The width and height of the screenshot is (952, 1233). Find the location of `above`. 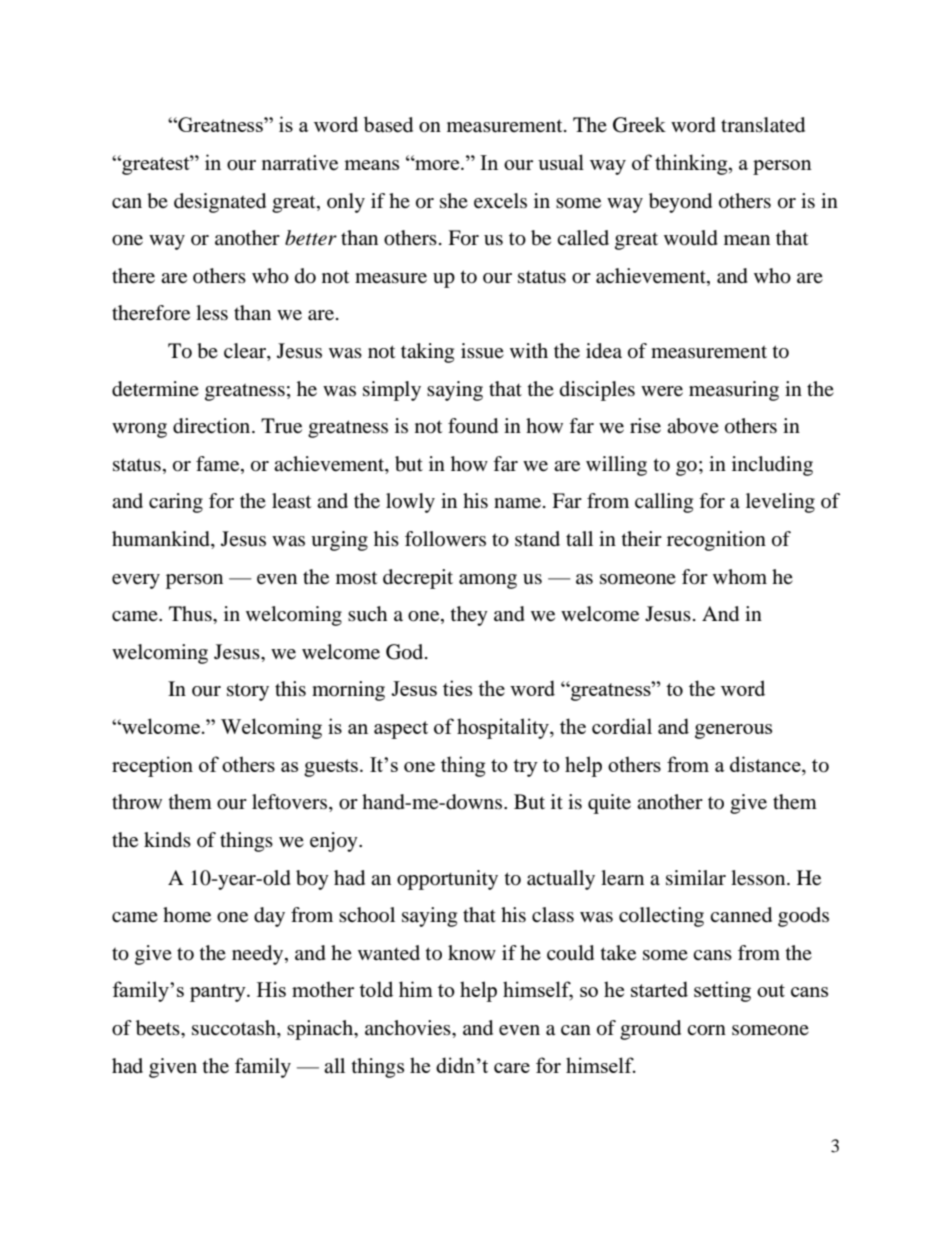

above is located at coordinates (693, 426).
